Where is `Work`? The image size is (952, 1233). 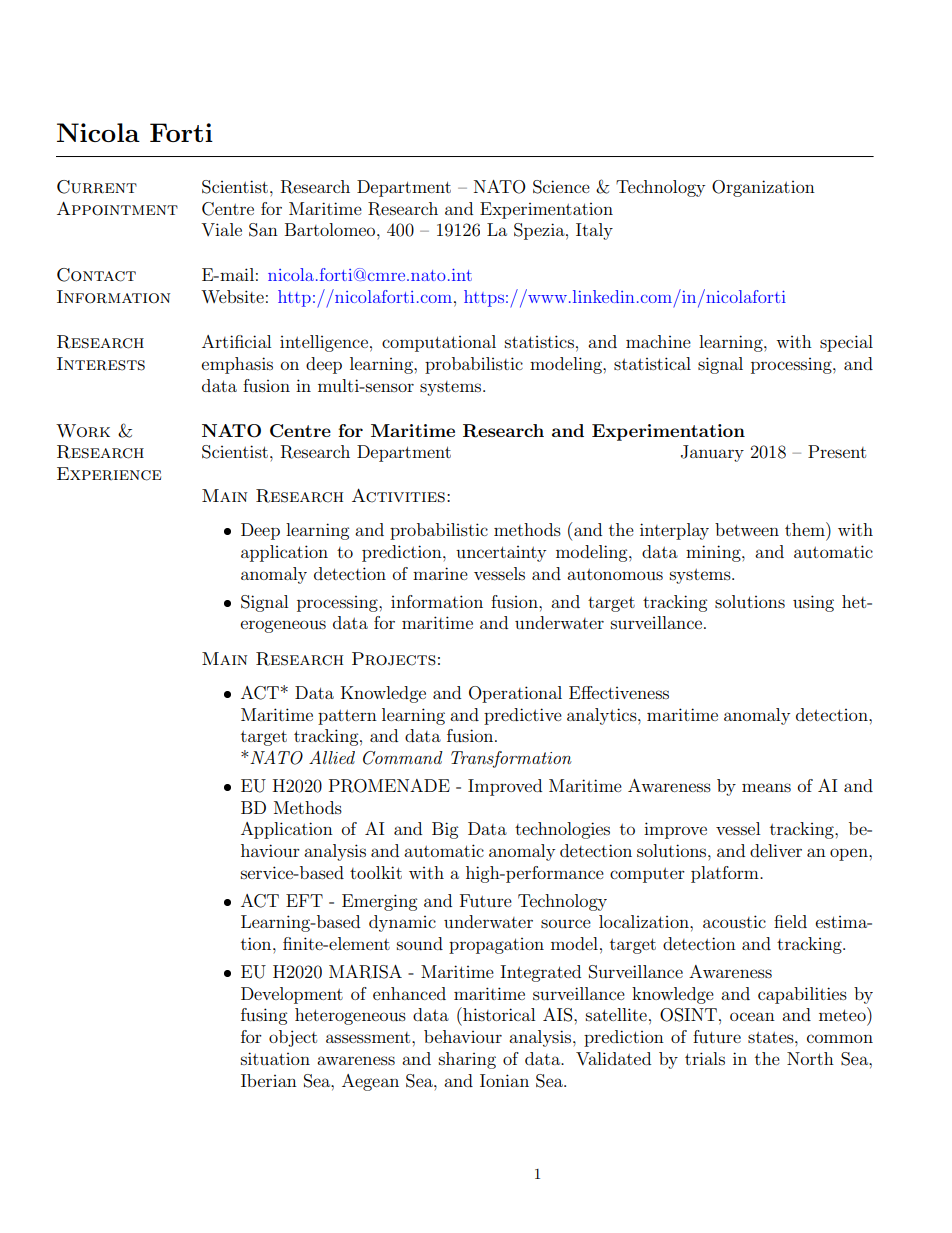
Work is located at coordinates (83, 431).
